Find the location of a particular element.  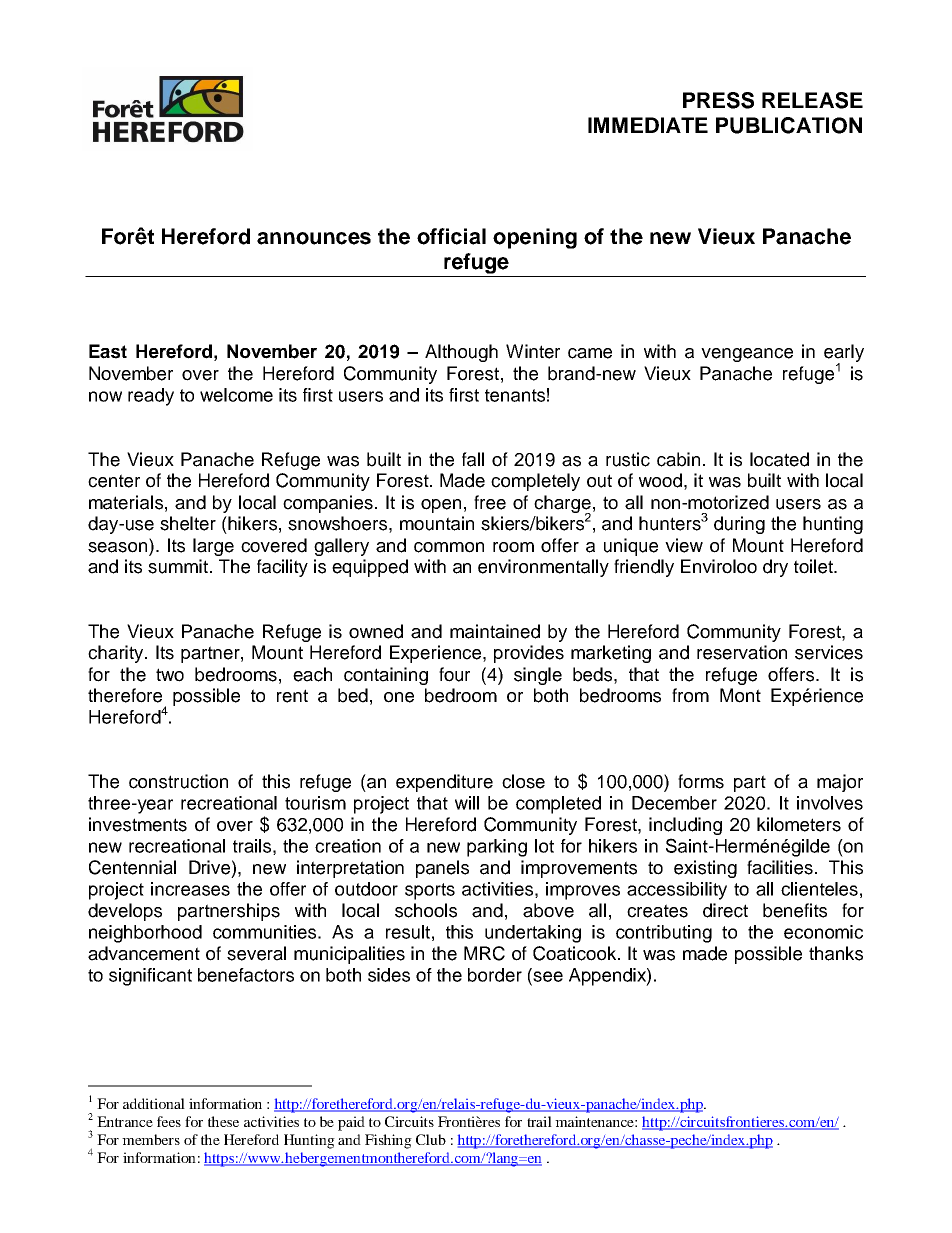

forms is located at coordinates (701, 781).
